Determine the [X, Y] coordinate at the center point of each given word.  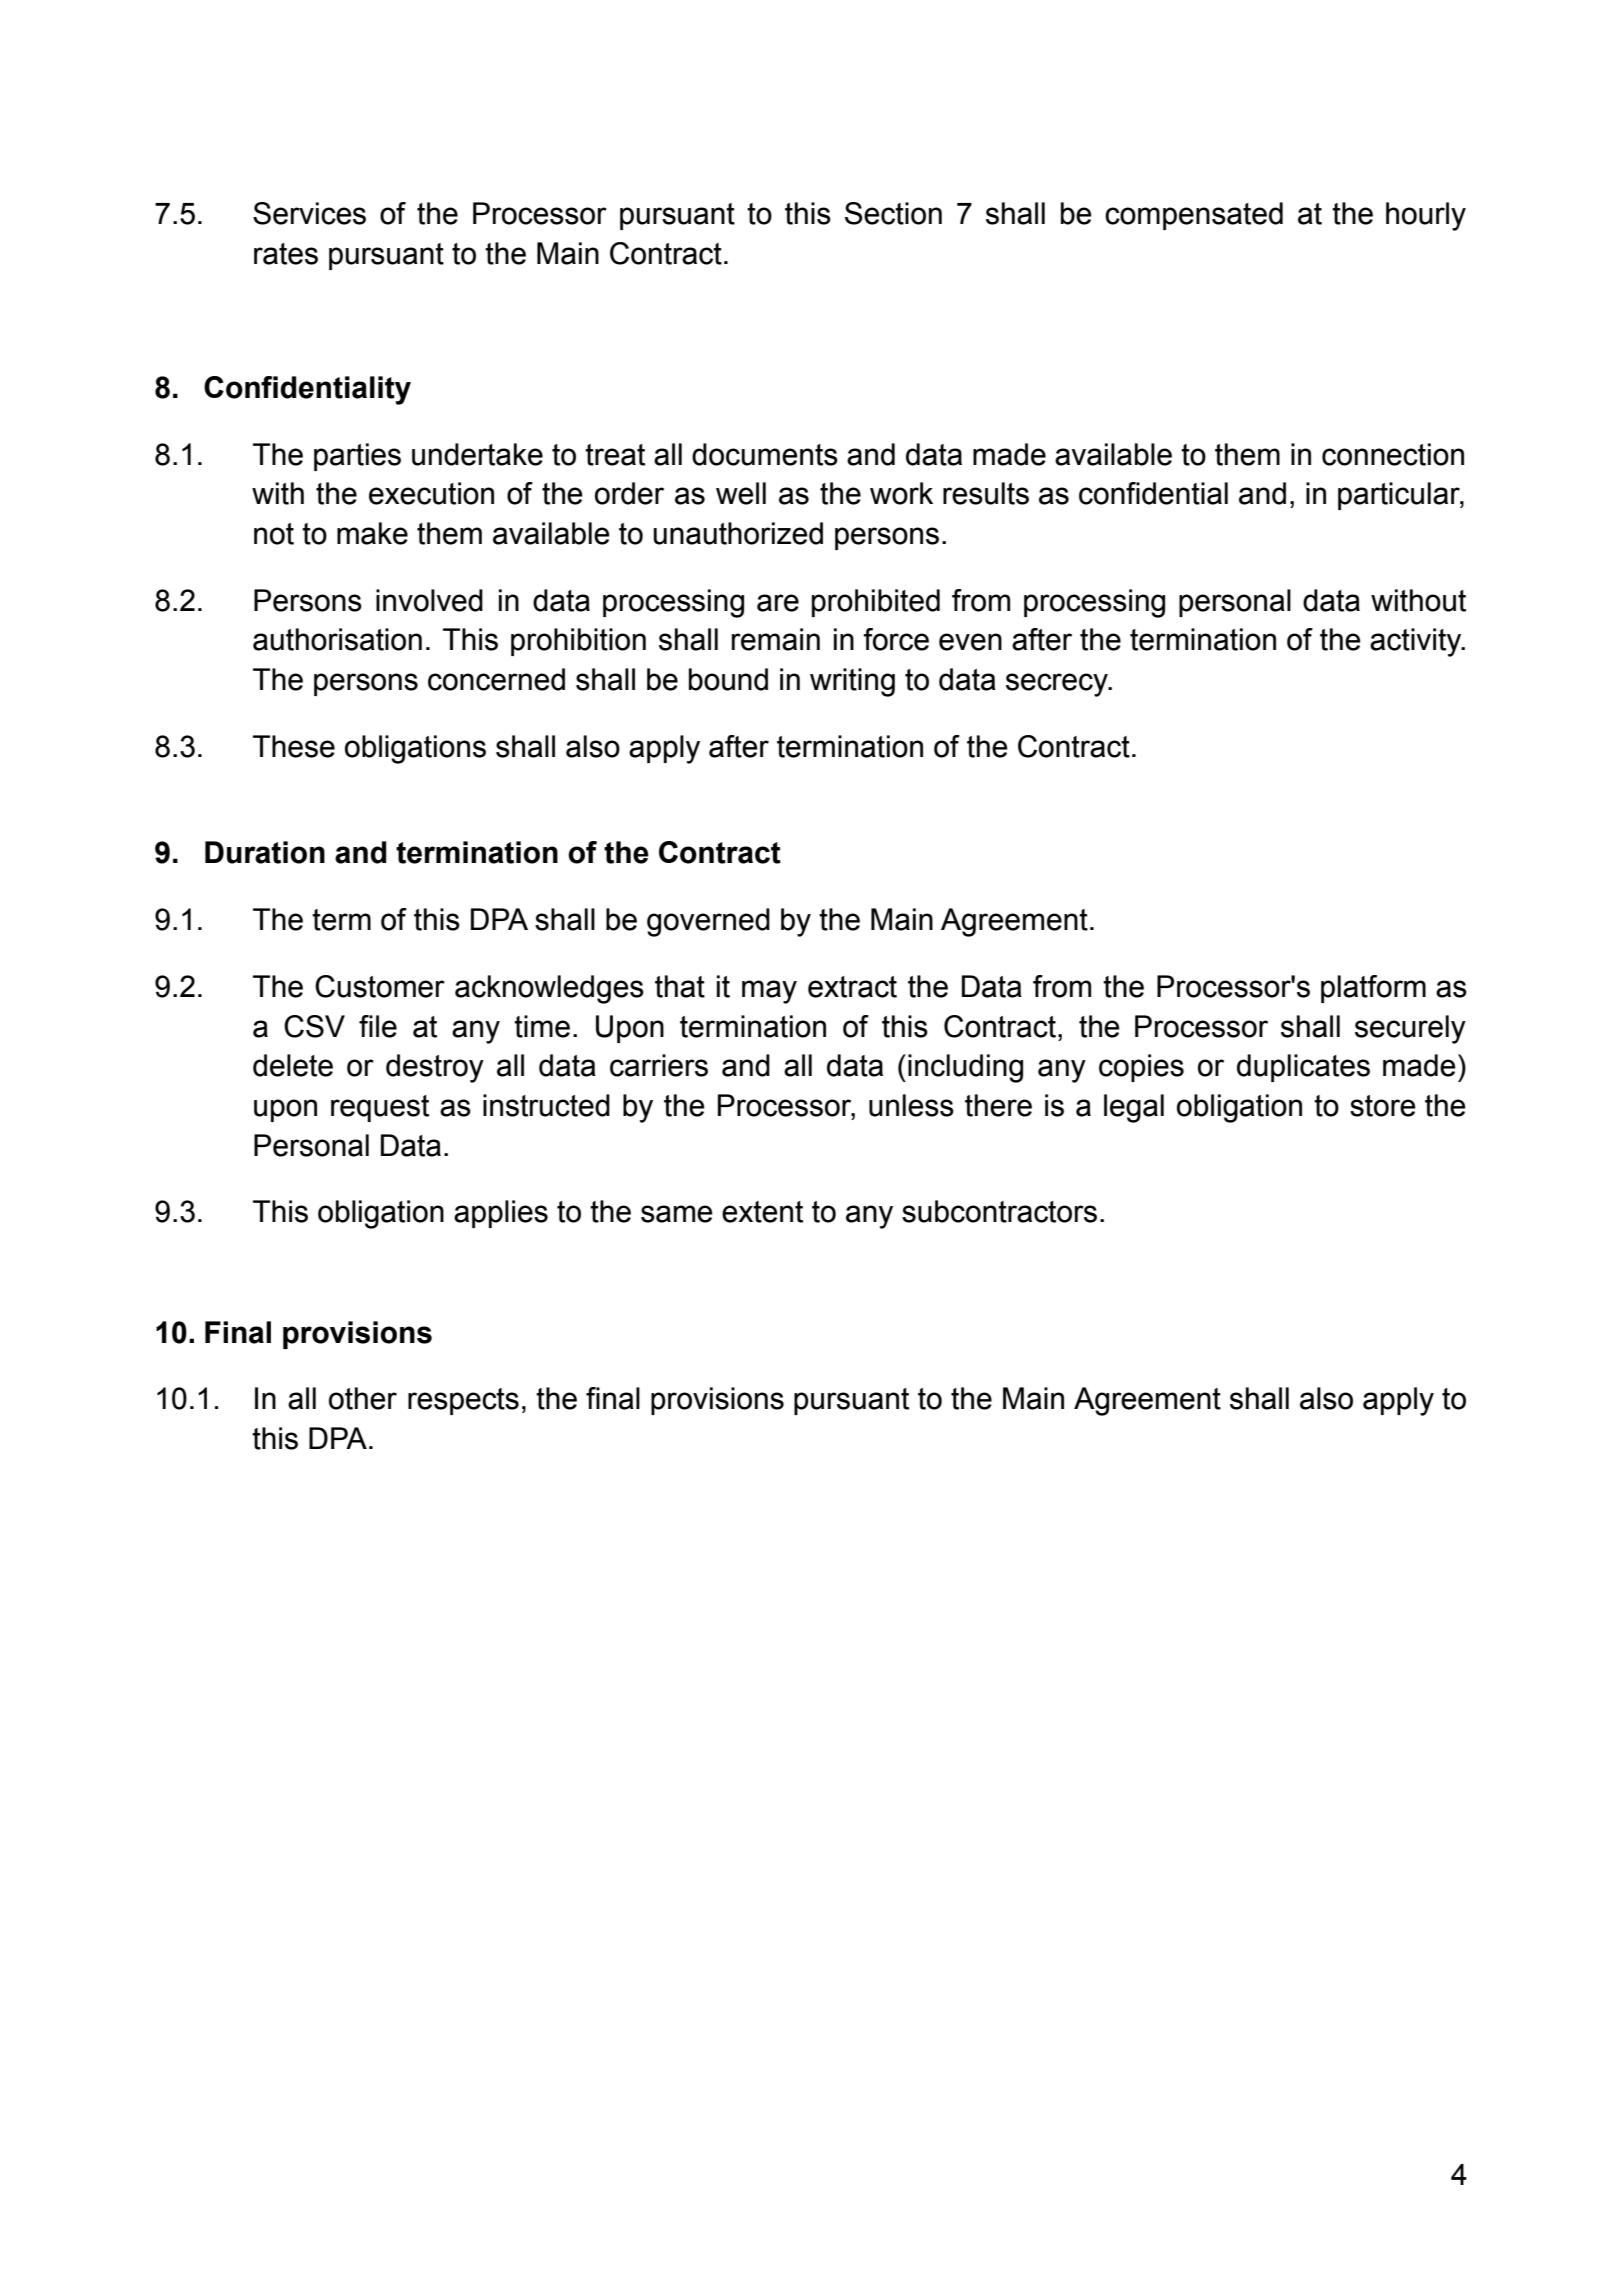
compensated [1194, 216]
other [363, 1398]
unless [911, 1105]
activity [1417, 642]
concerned [496, 679]
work [901, 493]
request [380, 1108]
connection [1393, 454]
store [1383, 1106]
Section [893, 213]
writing [852, 682]
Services [309, 213]
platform [1373, 989]
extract [852, 987]
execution [431, 493]
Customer [380, 986]
